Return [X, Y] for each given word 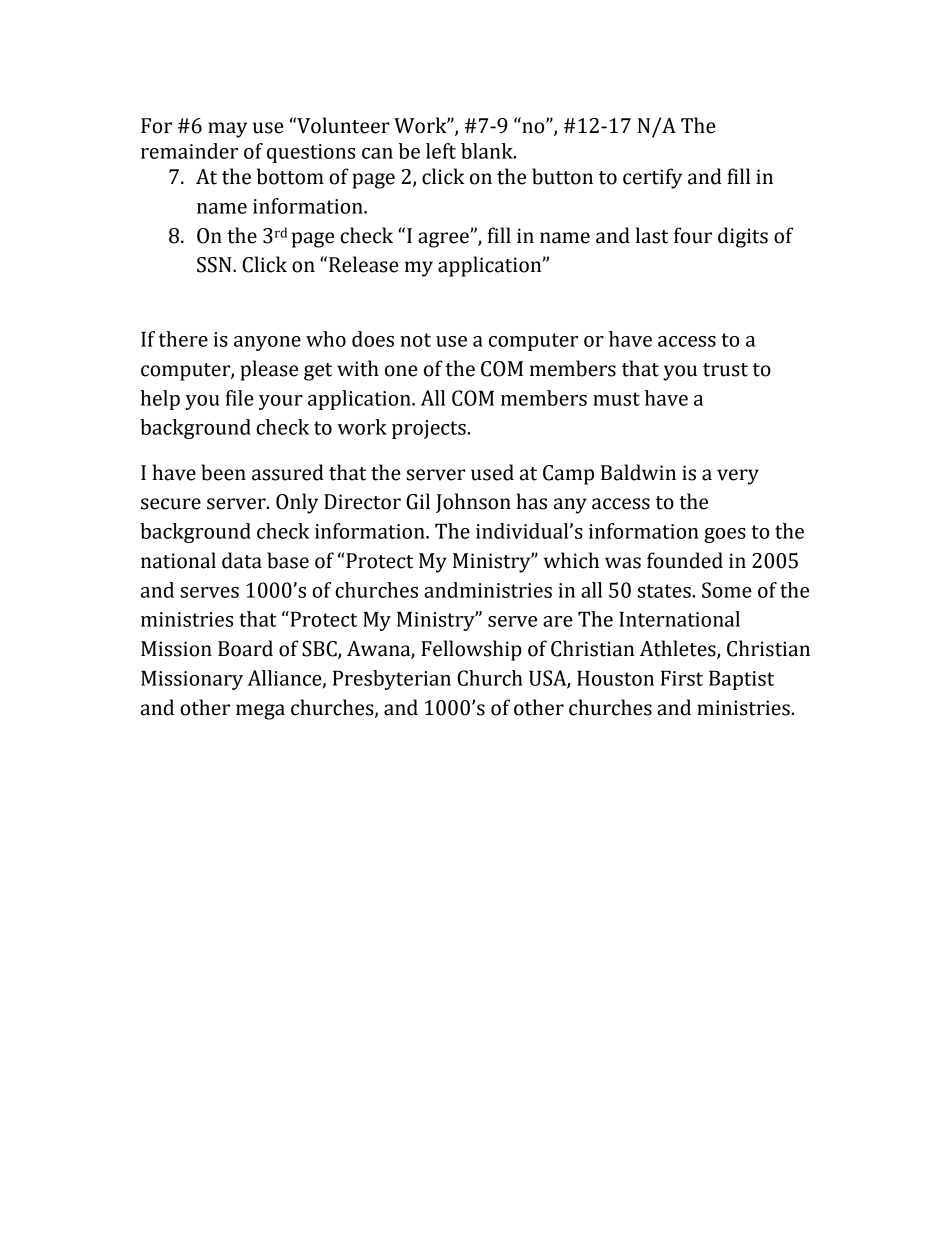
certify [652, 178]
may [227, 130]
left [441, 151]
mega [260, 712]
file [240, 398]
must [616, 399]
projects [429, 429]
